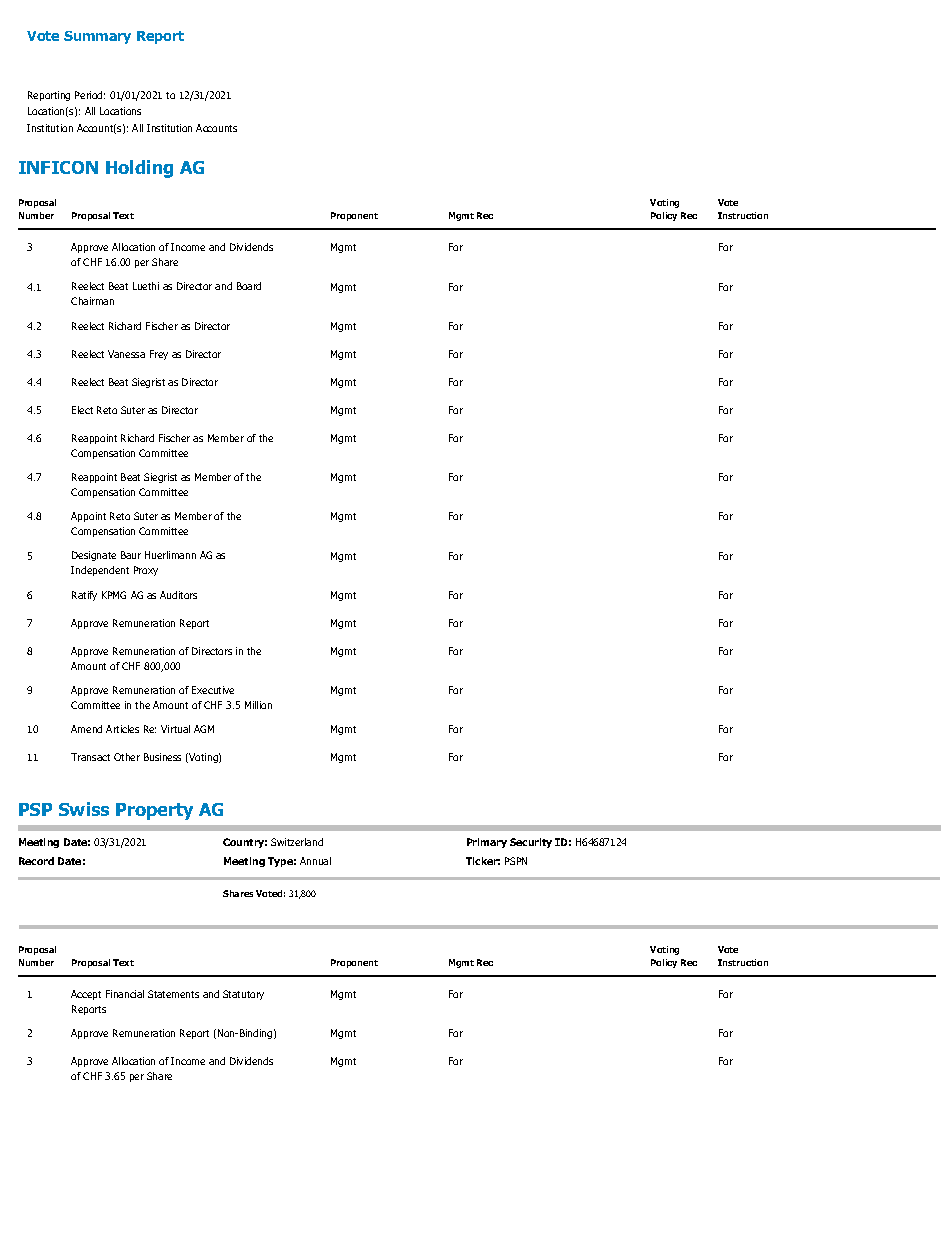 Image resolution: width=952 pixels, height=1233 pixels. I want to click on Statutory, so click(243, 995).
